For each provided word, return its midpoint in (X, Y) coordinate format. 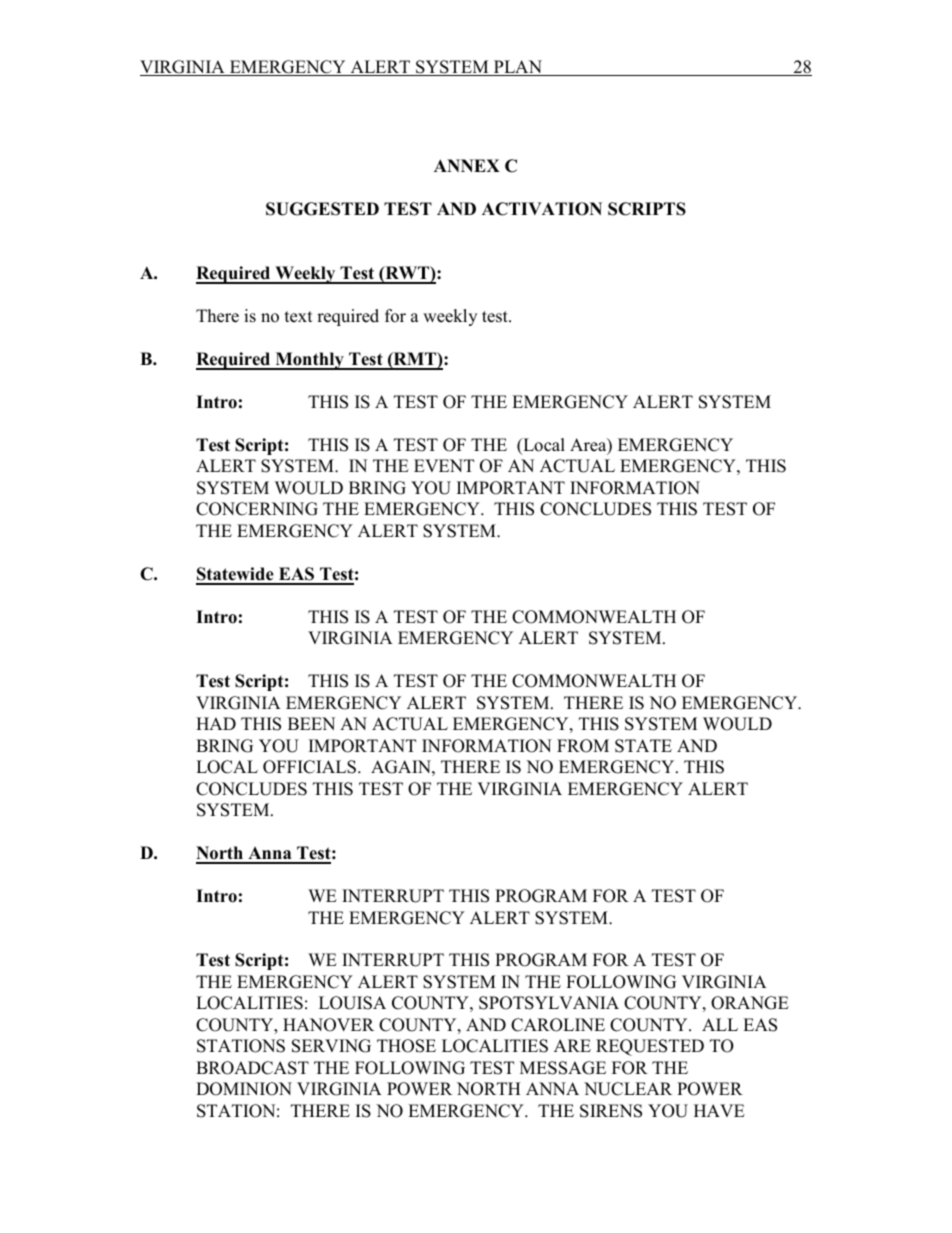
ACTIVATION (542, 209)
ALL (720, 1024)
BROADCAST (252, 1068)
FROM (583, 746)
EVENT (444, 465)
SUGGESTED (322, 209)
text (299, 317)
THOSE (406, 1046)
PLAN (518, 68)
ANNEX (467, 165)
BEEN (311, 723)
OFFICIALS (309, 767)
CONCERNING (257, 509)
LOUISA (352, 1003)
